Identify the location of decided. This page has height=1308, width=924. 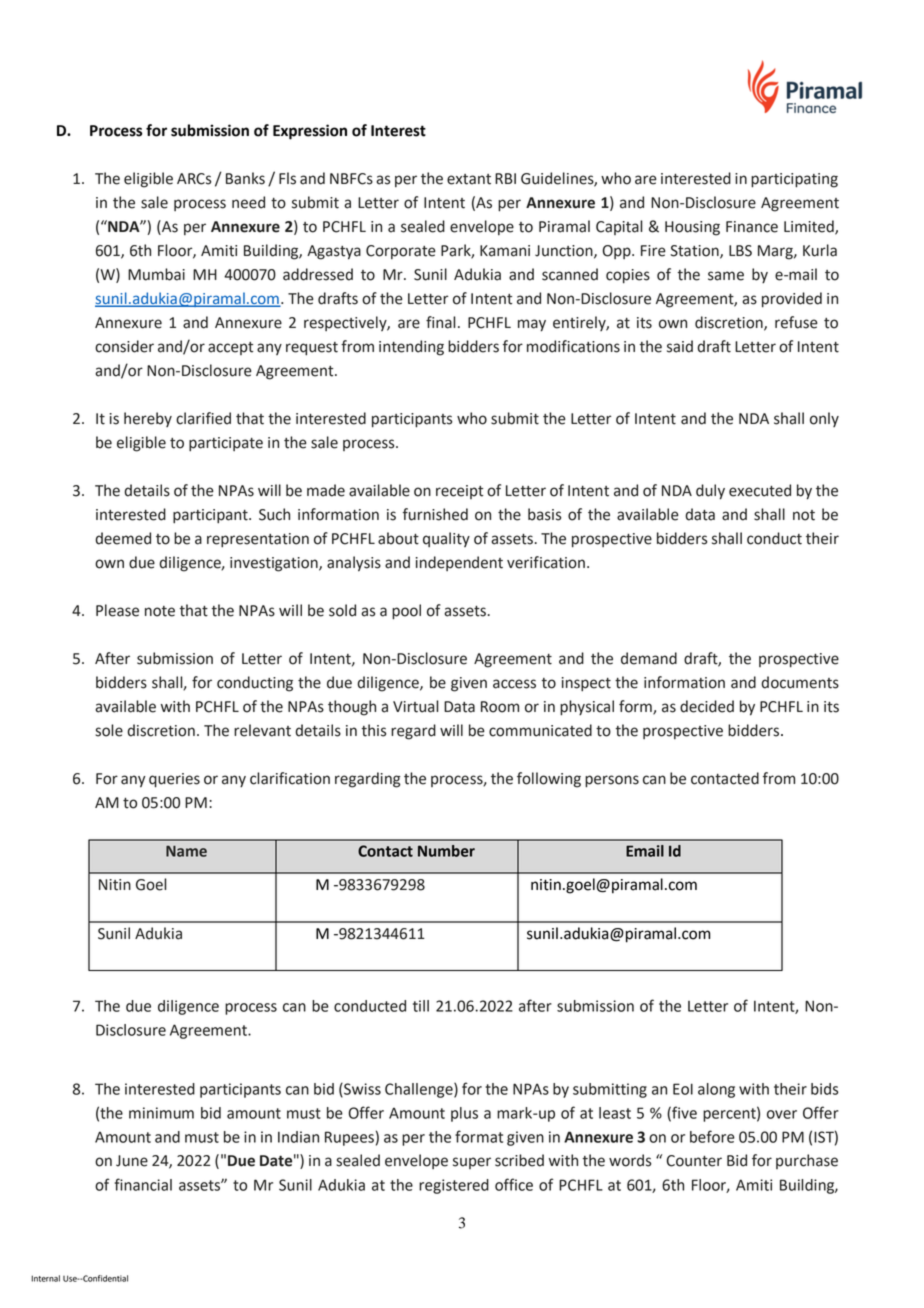
(707, 706).
